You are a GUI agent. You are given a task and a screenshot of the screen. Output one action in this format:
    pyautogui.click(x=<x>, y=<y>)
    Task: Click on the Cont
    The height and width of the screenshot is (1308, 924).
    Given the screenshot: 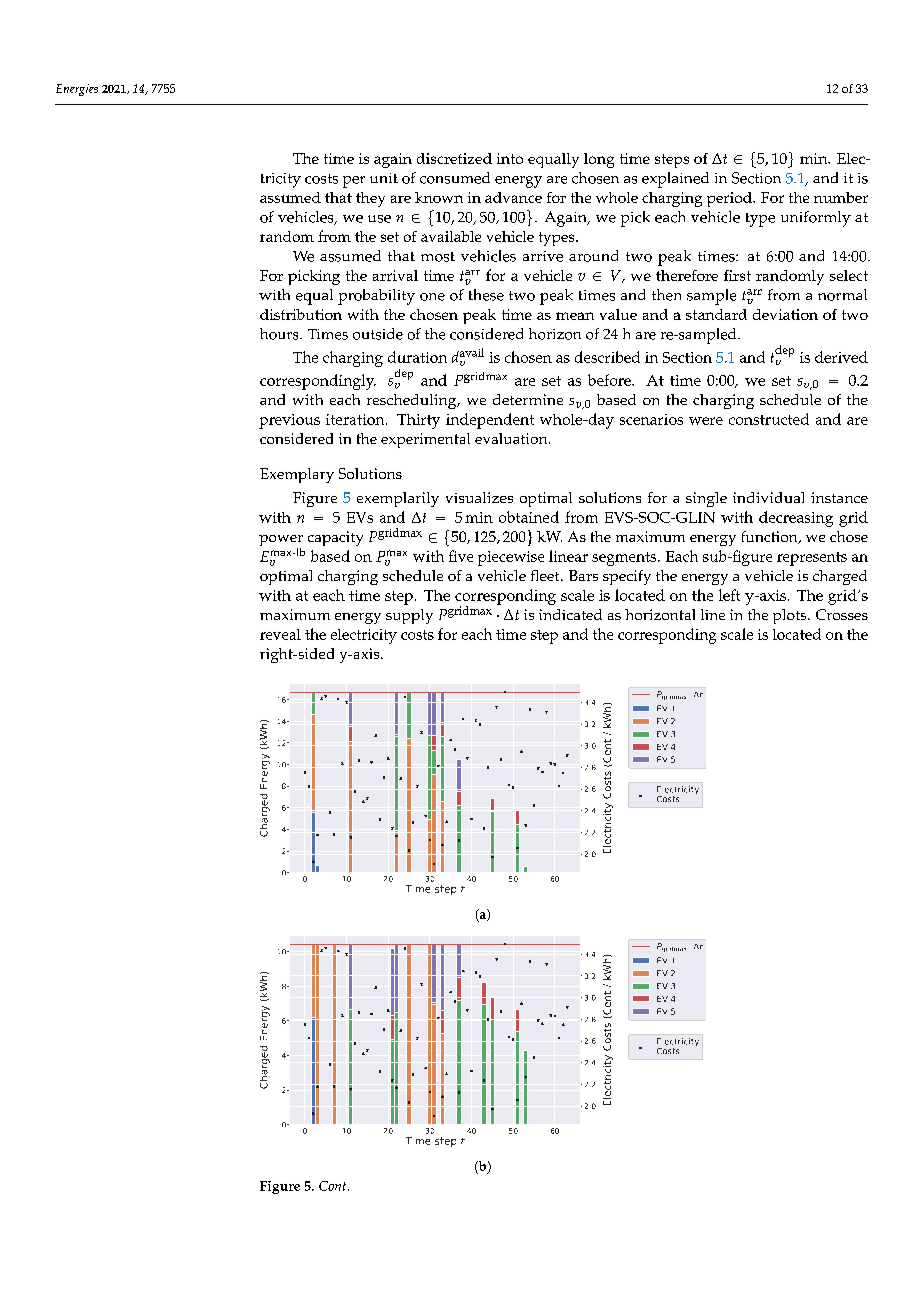 What is the action you would take?
    pyautogui.click(x=334, y=1186)
